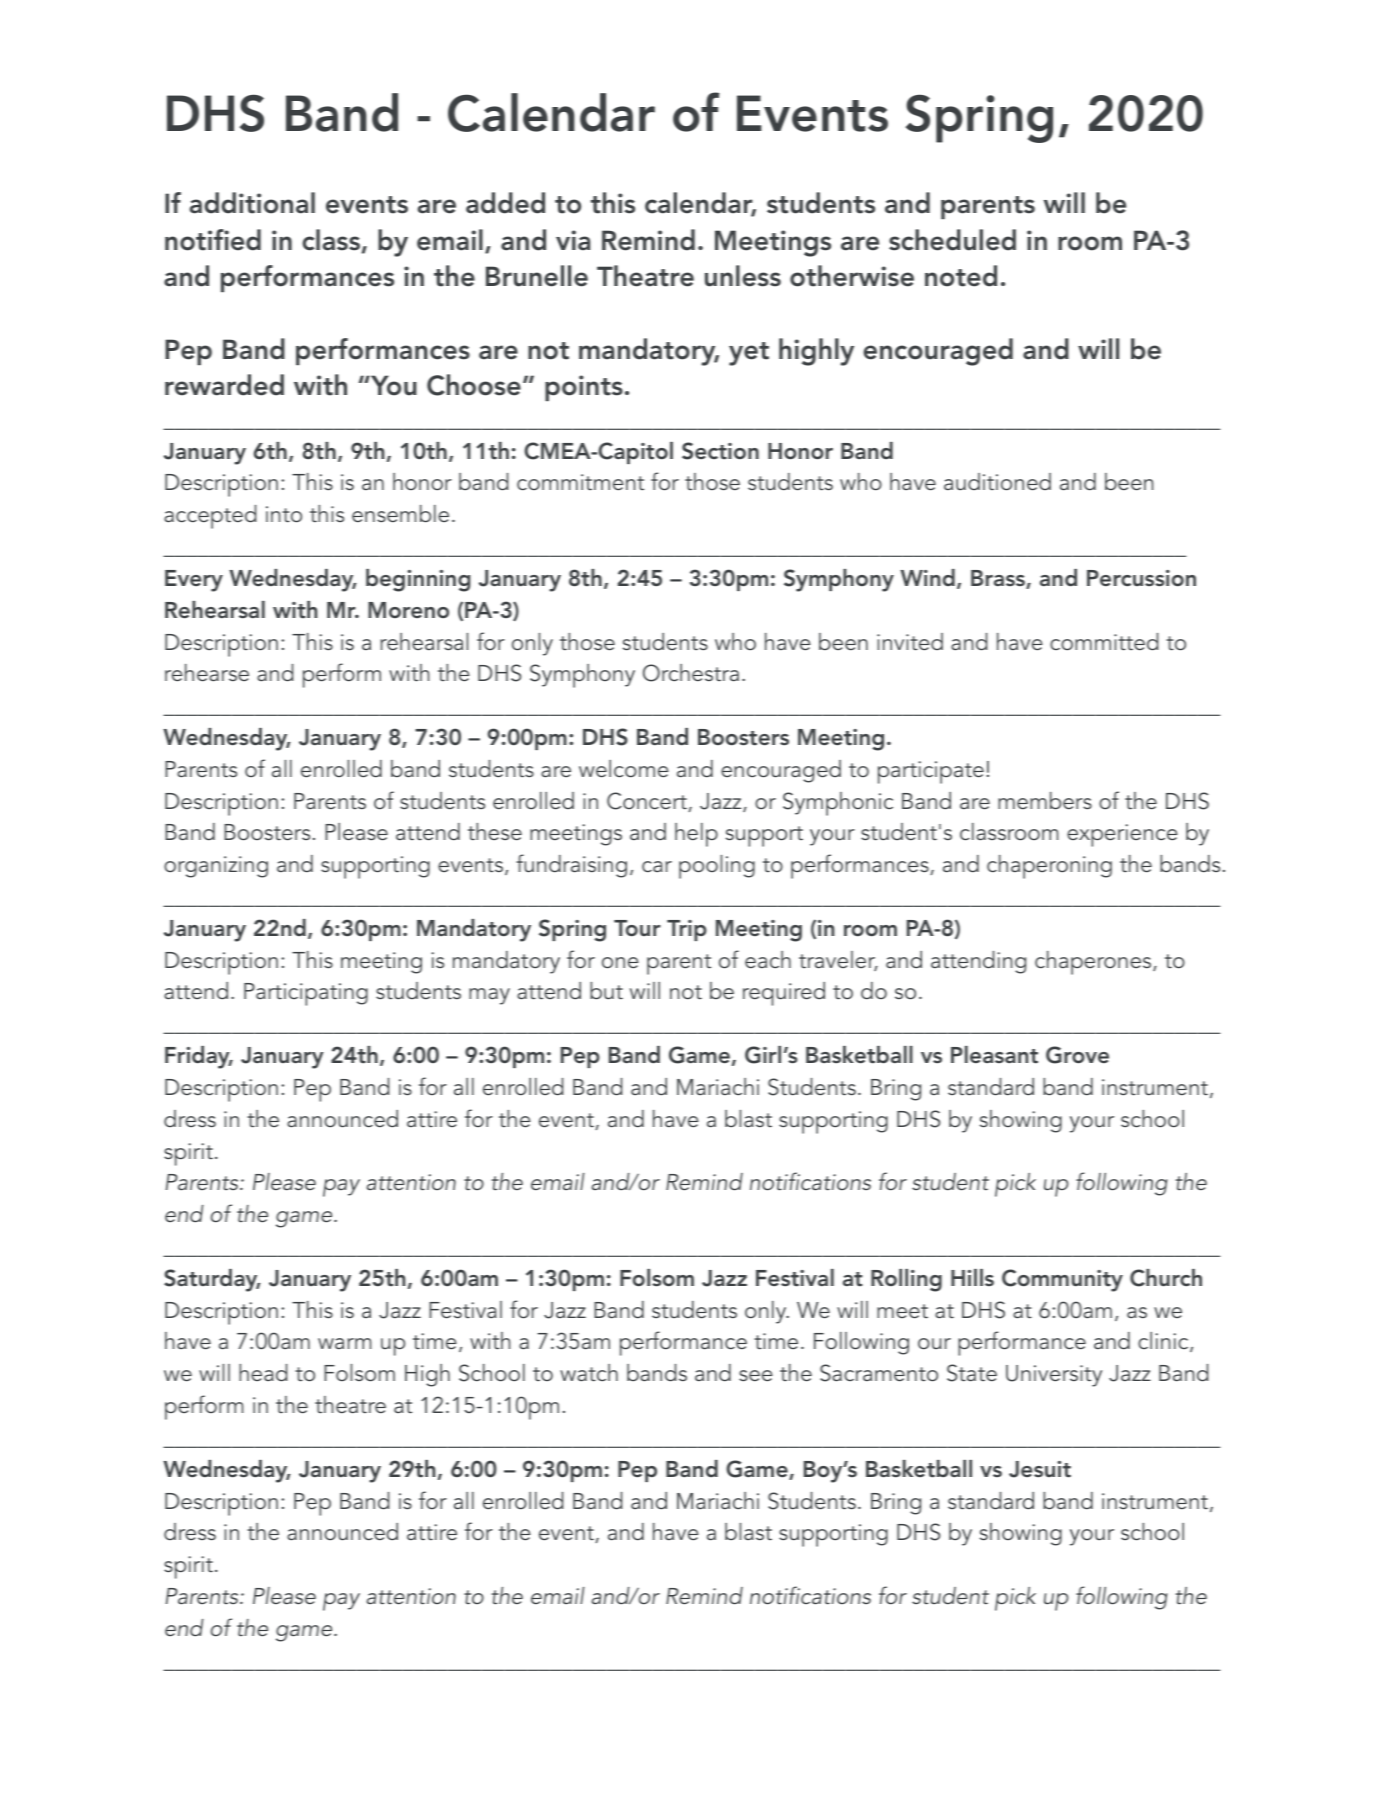 The image size is (1391, 1800). What do you see at coordinates (696, 835) in the image?
I see `help` at bounding box center [696, 835].
